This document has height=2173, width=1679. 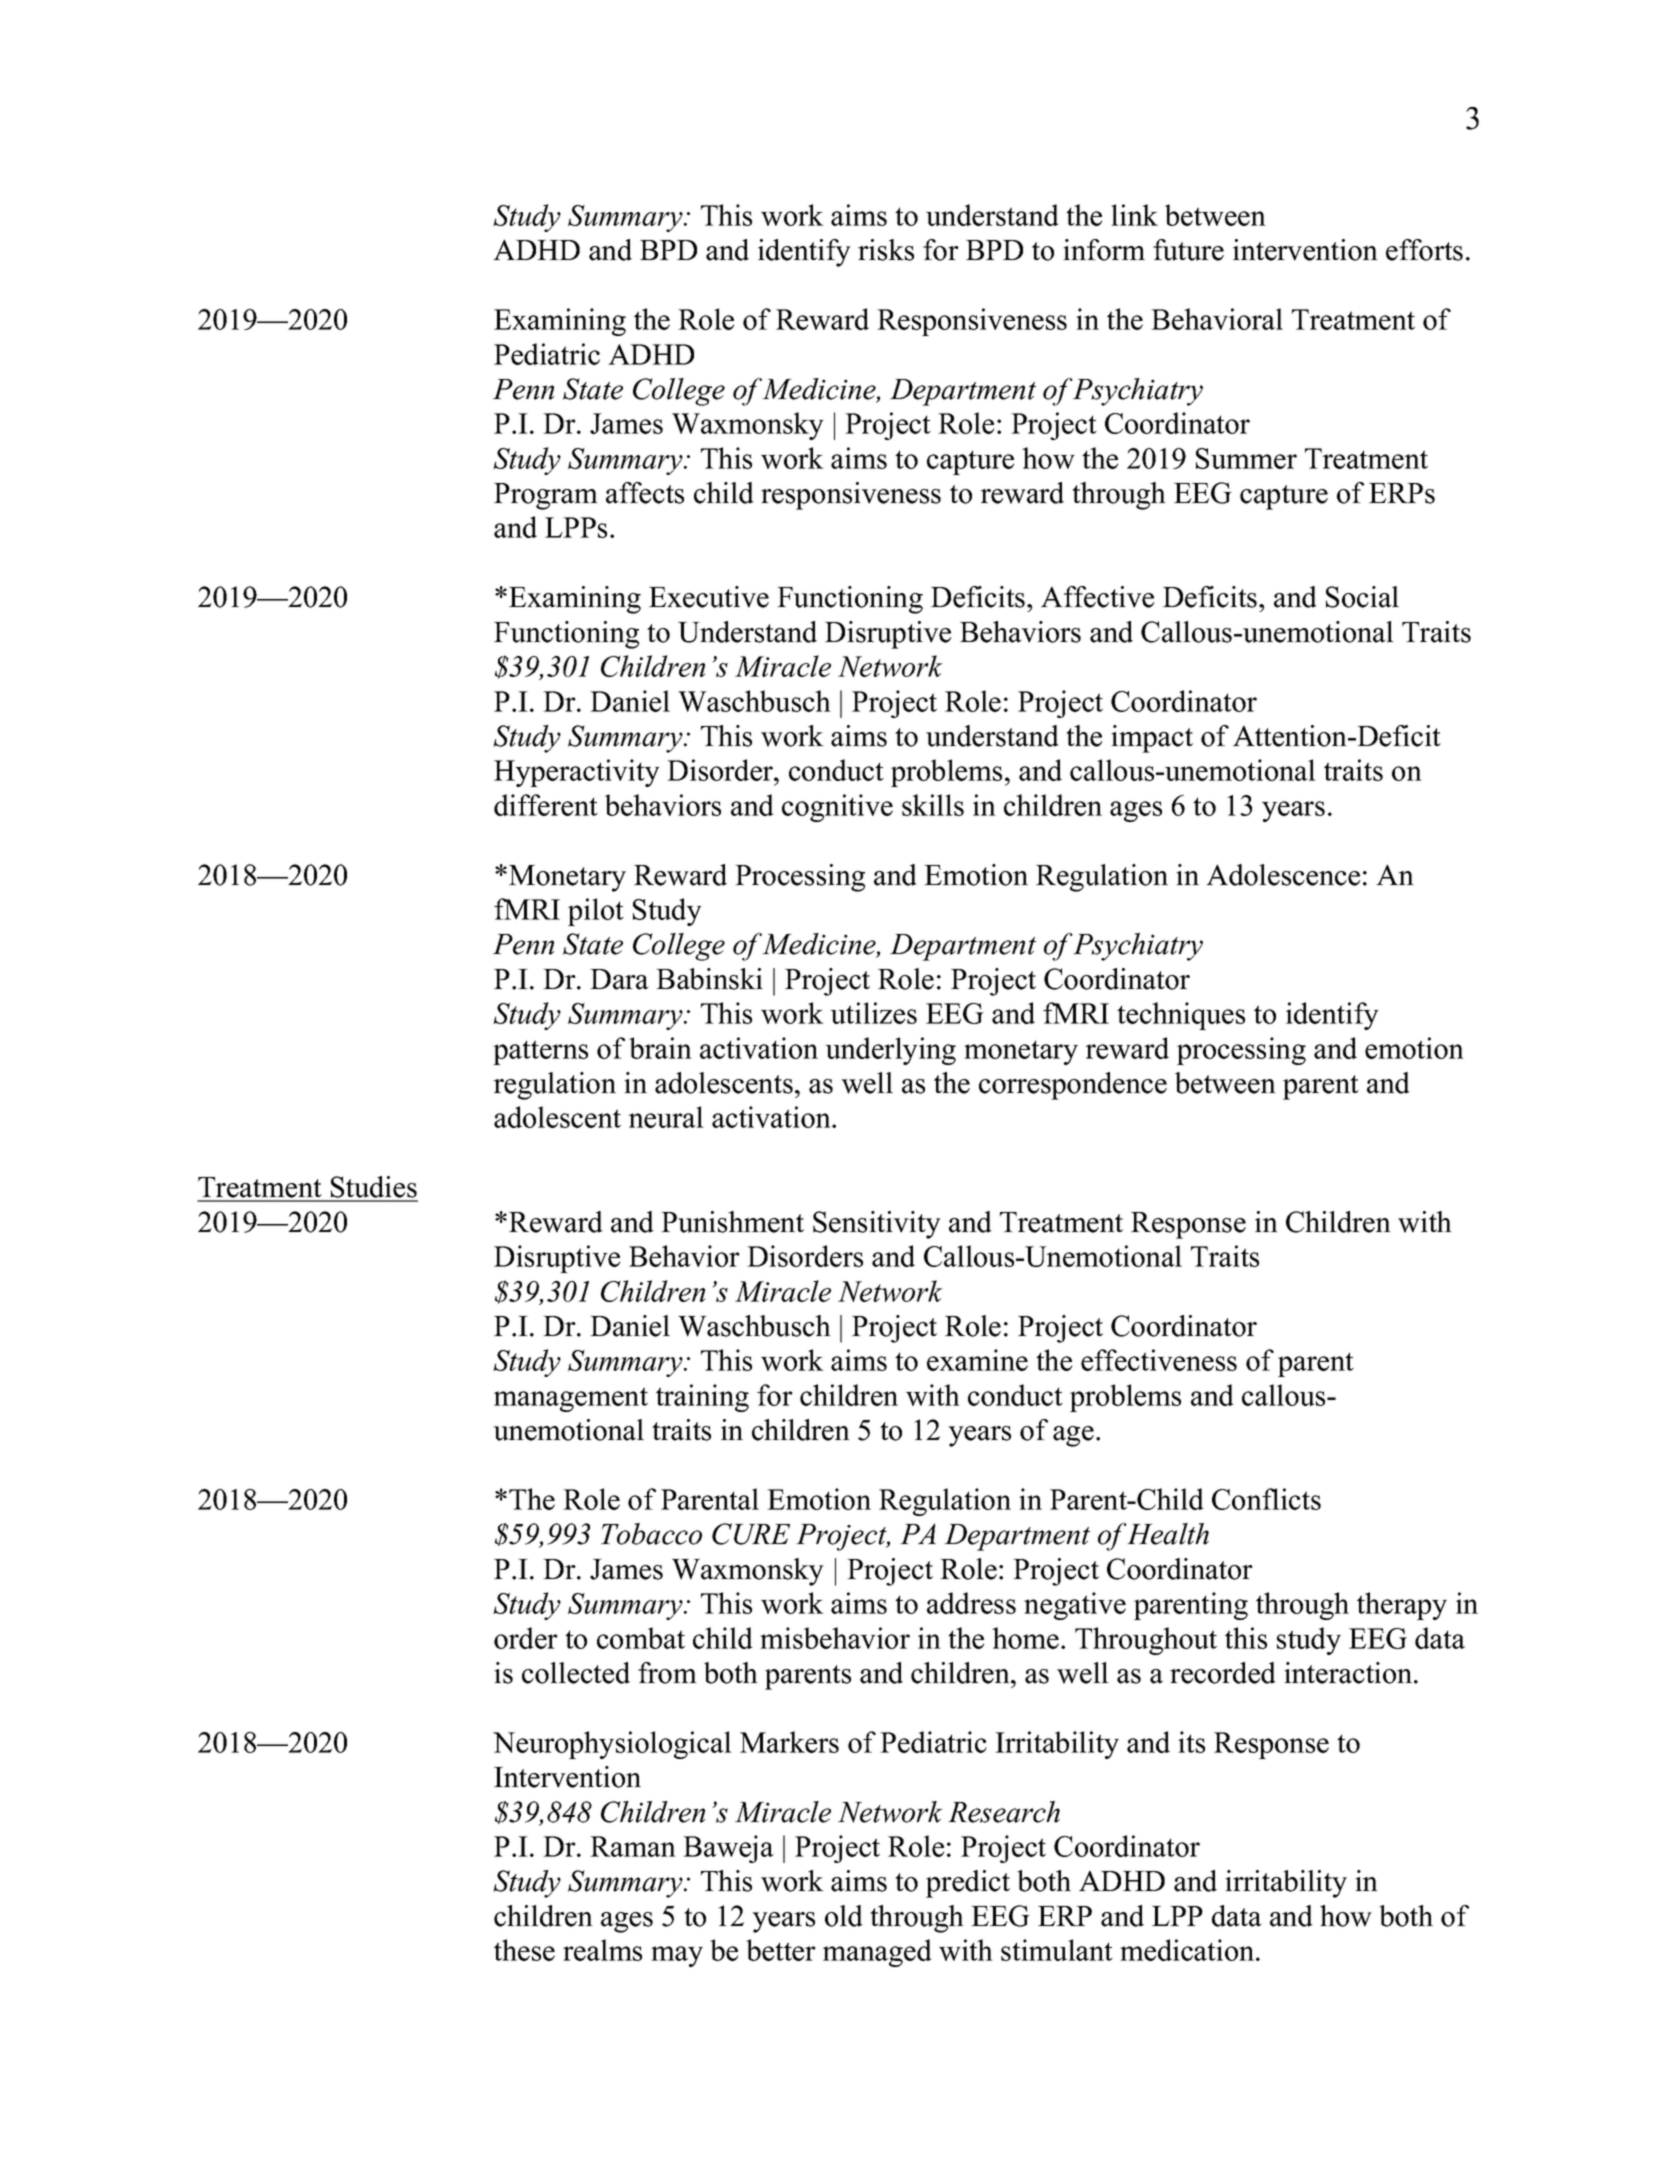 I want to click on skills, so click(x=933, y=805).
